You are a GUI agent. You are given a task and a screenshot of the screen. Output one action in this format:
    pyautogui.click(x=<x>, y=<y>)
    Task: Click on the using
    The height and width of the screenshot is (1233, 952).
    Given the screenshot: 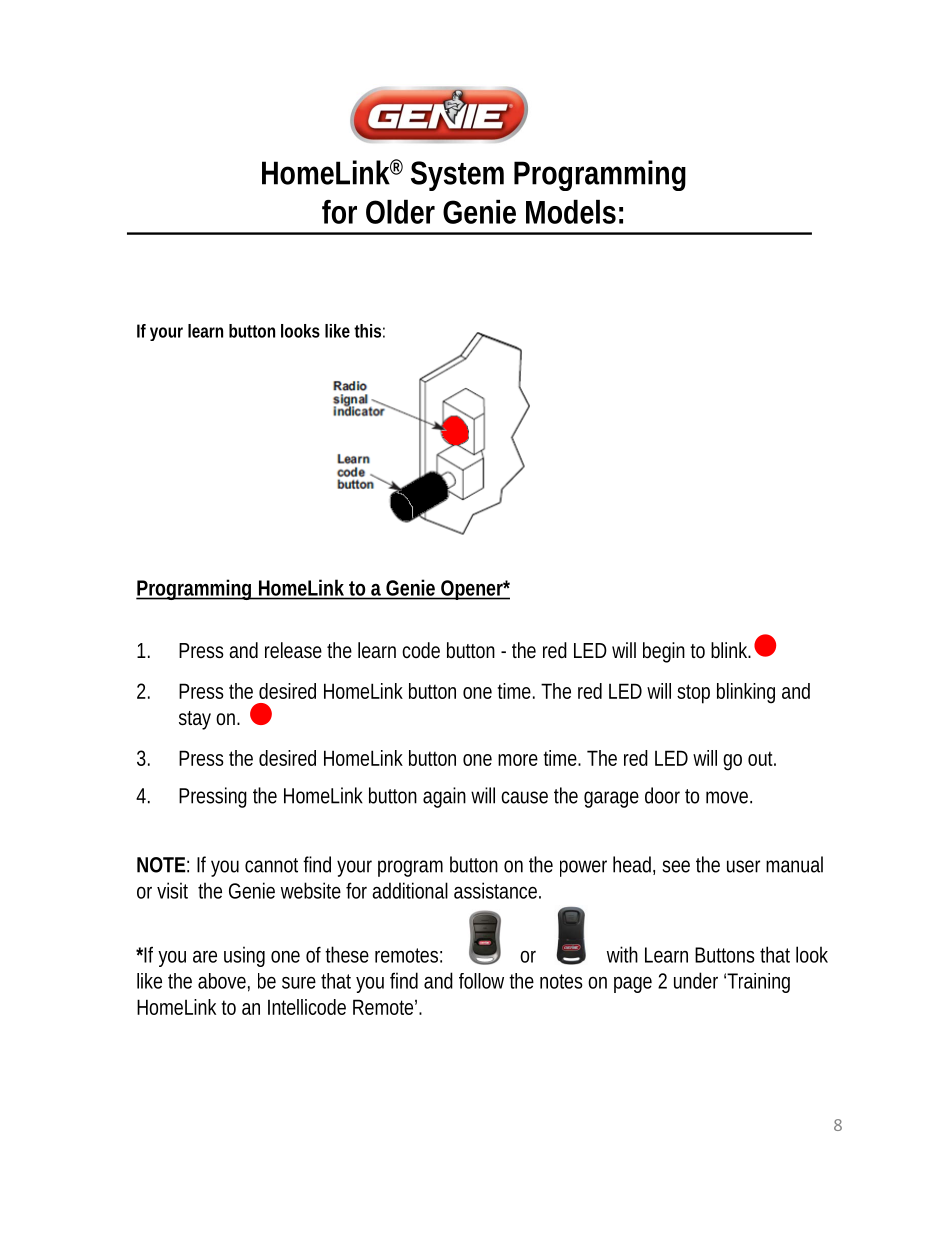 What is the action you would take?
    pyautogui.click(x=244, y=956)
